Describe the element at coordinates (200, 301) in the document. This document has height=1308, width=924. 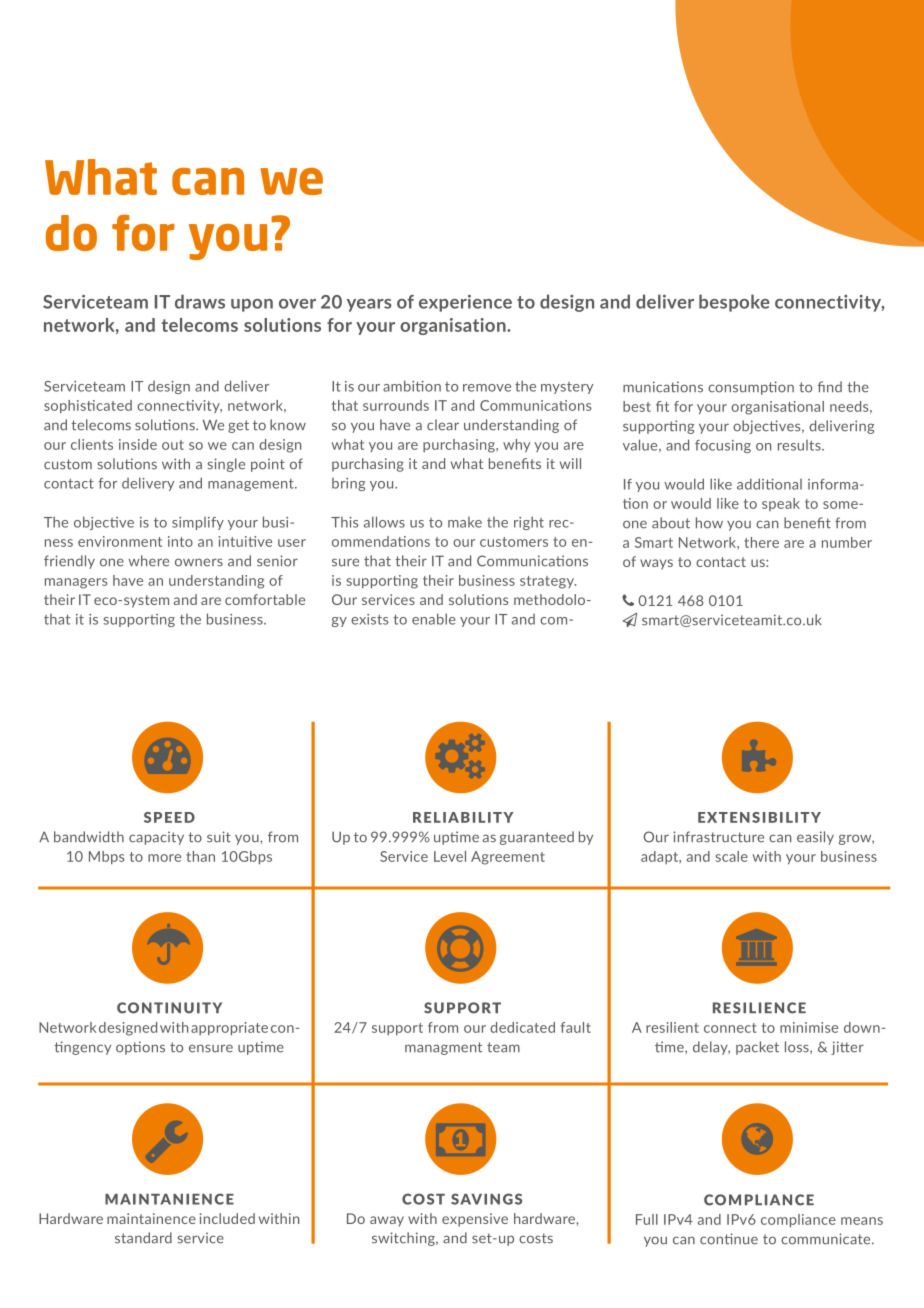
I see `draws` at that location.
